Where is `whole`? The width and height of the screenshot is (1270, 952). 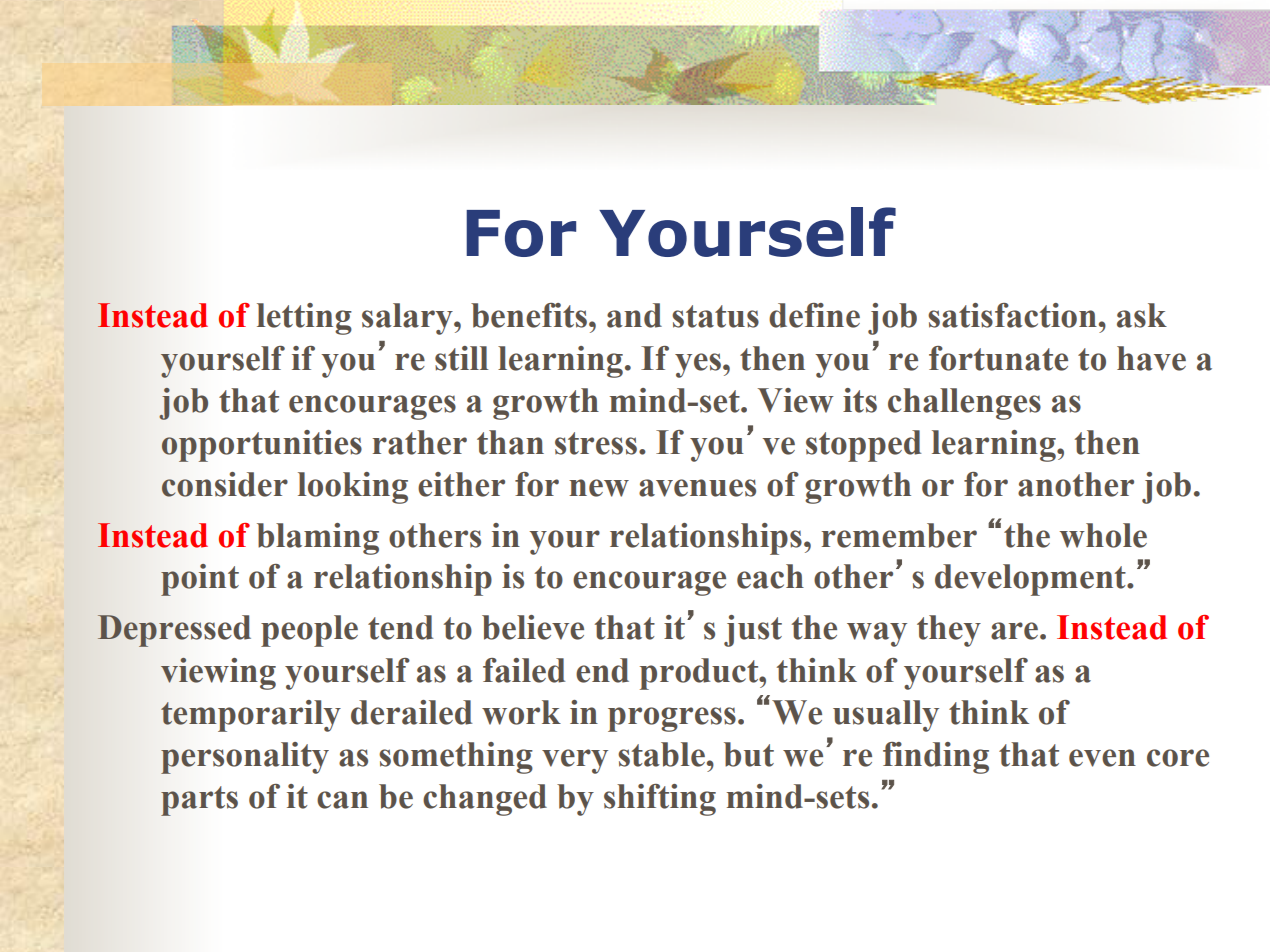
whole is located at coordinates (1103, 535).
